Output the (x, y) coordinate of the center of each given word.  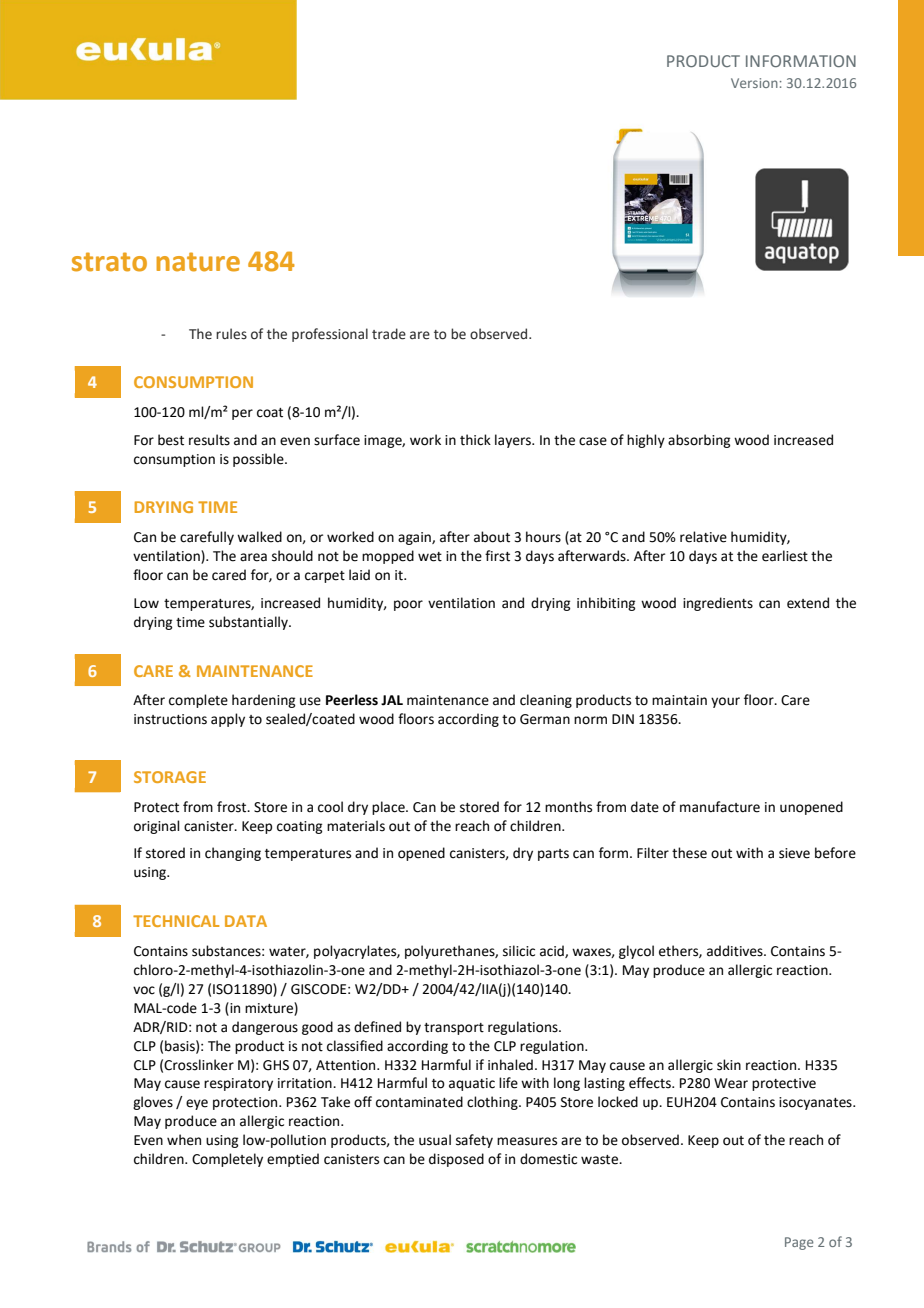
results (209, 440)
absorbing (699, 441)
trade (389, 334)
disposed (456, 1160)
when (184, 1140)
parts (553, 855)
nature (198, 262)
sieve (794, 853)
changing (233, 854)
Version (754, 83)
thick (475, 440)
